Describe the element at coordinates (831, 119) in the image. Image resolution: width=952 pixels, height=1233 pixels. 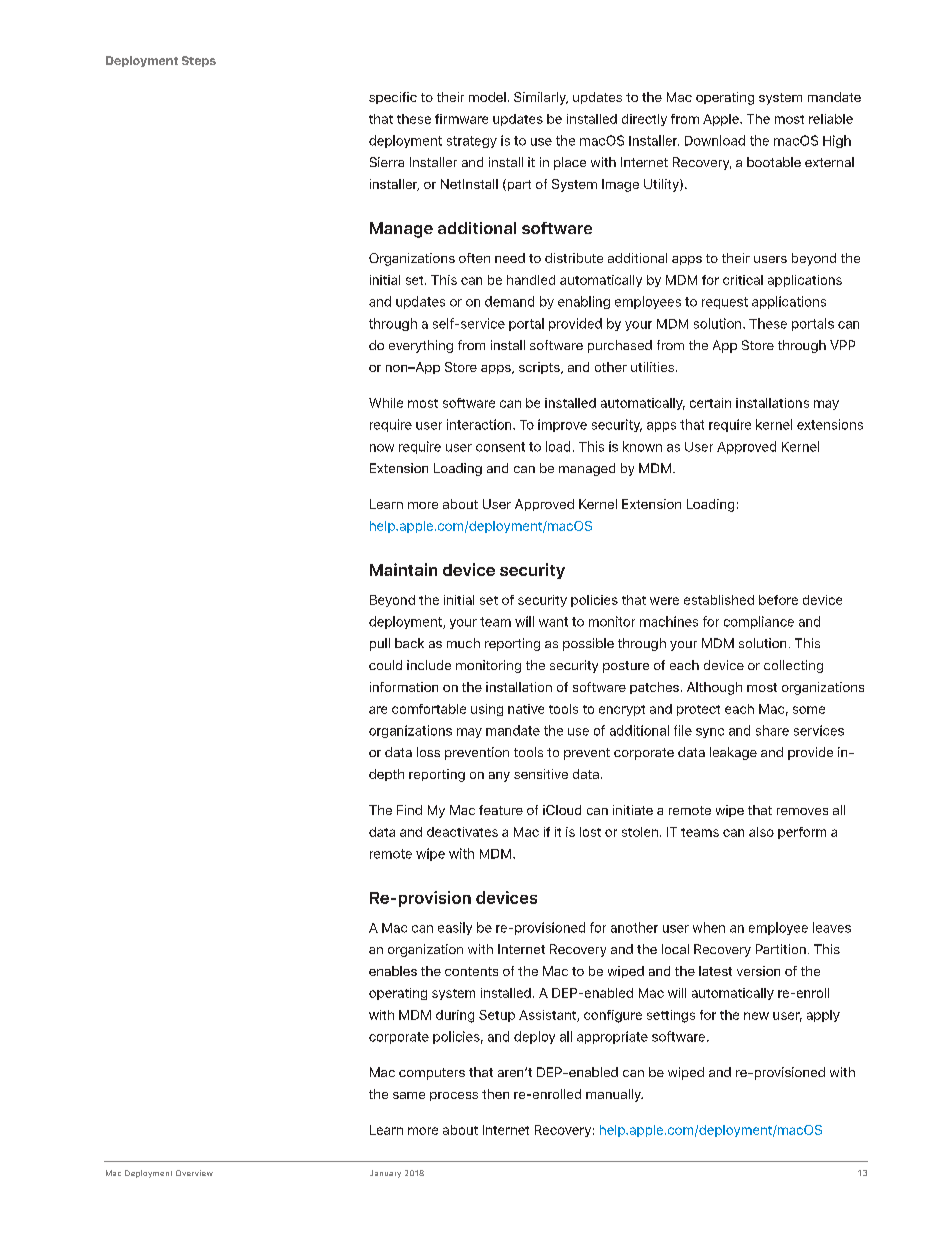
I see `reliable` at that location.
